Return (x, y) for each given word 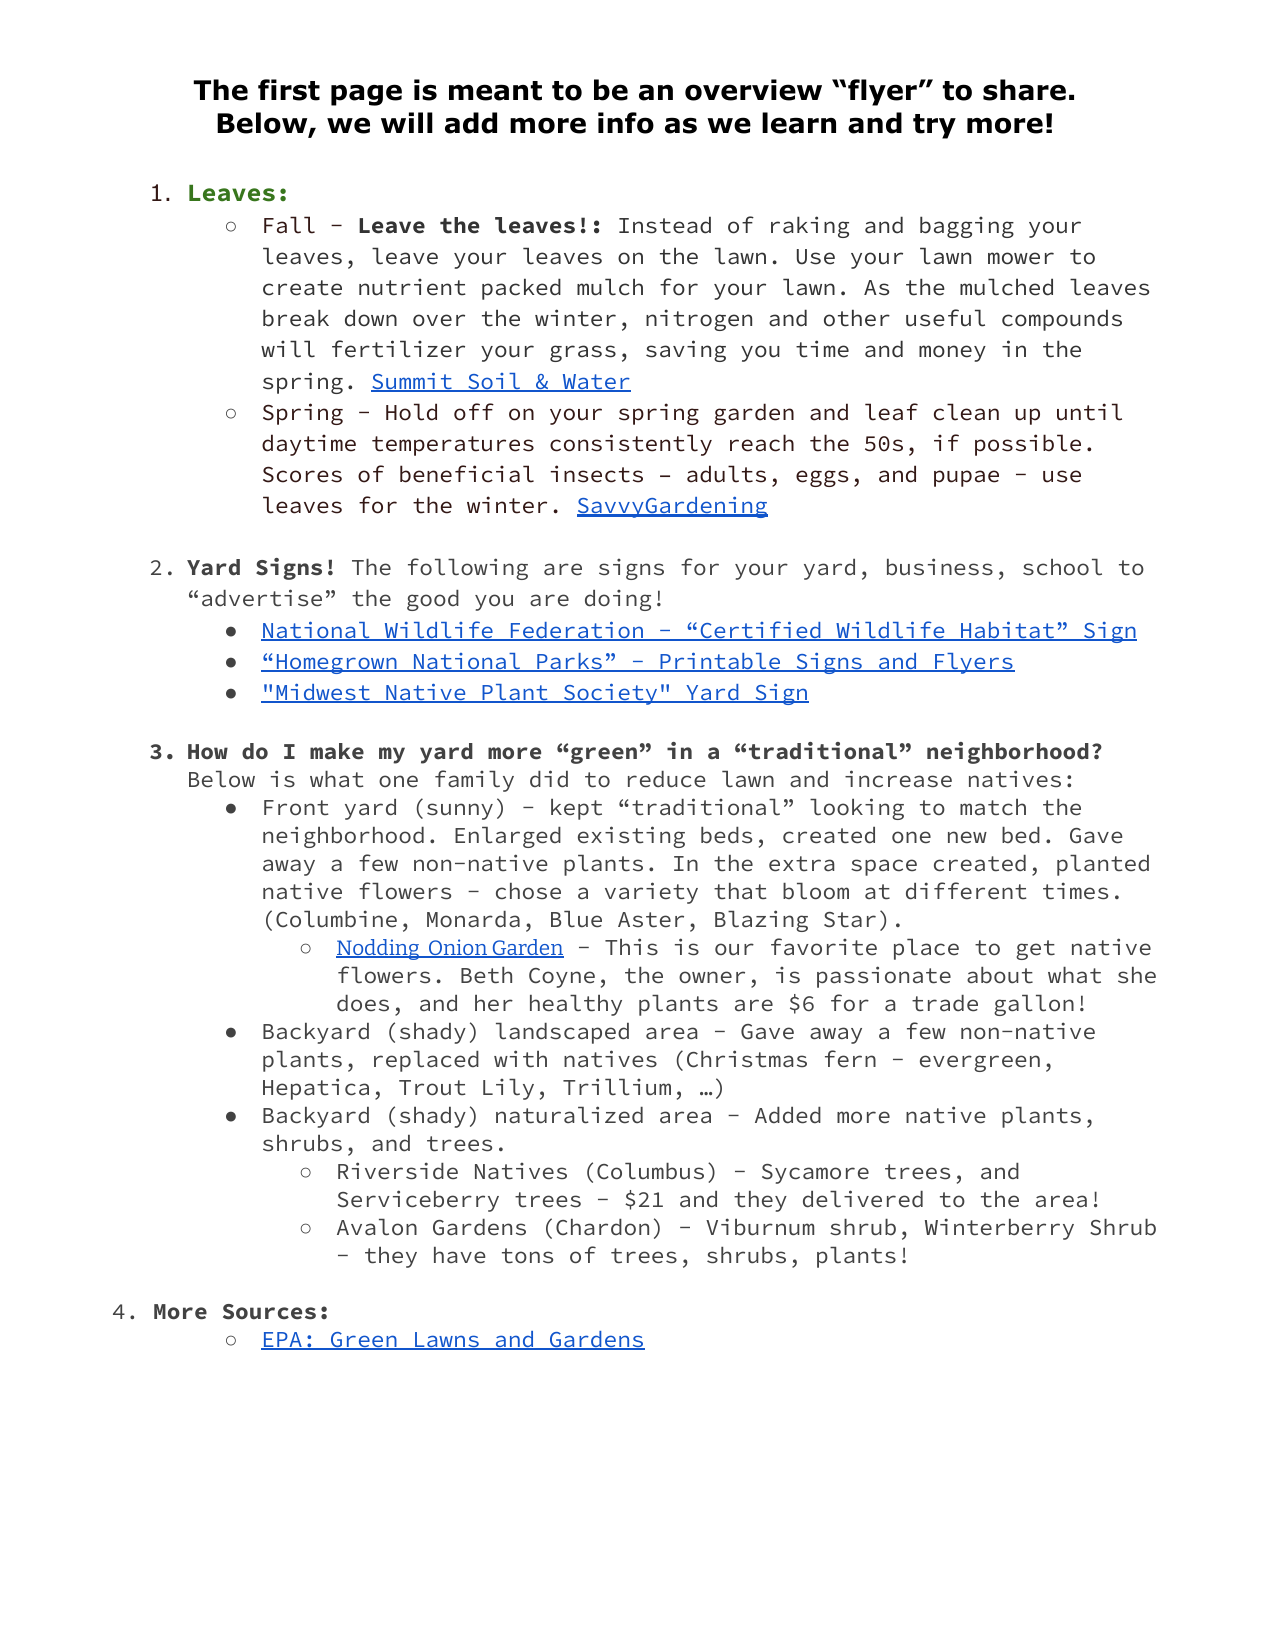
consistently (631, 445)
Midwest (323, 693)
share (1024, 90)
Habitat (1008, 631)
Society (611, 694)
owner (712, 977)
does (363, 1003)
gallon (1034, 1005)
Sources (269, 1312)
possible (1028, 445)
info (626, 123)
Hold (411, 412)
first (289, 90)
